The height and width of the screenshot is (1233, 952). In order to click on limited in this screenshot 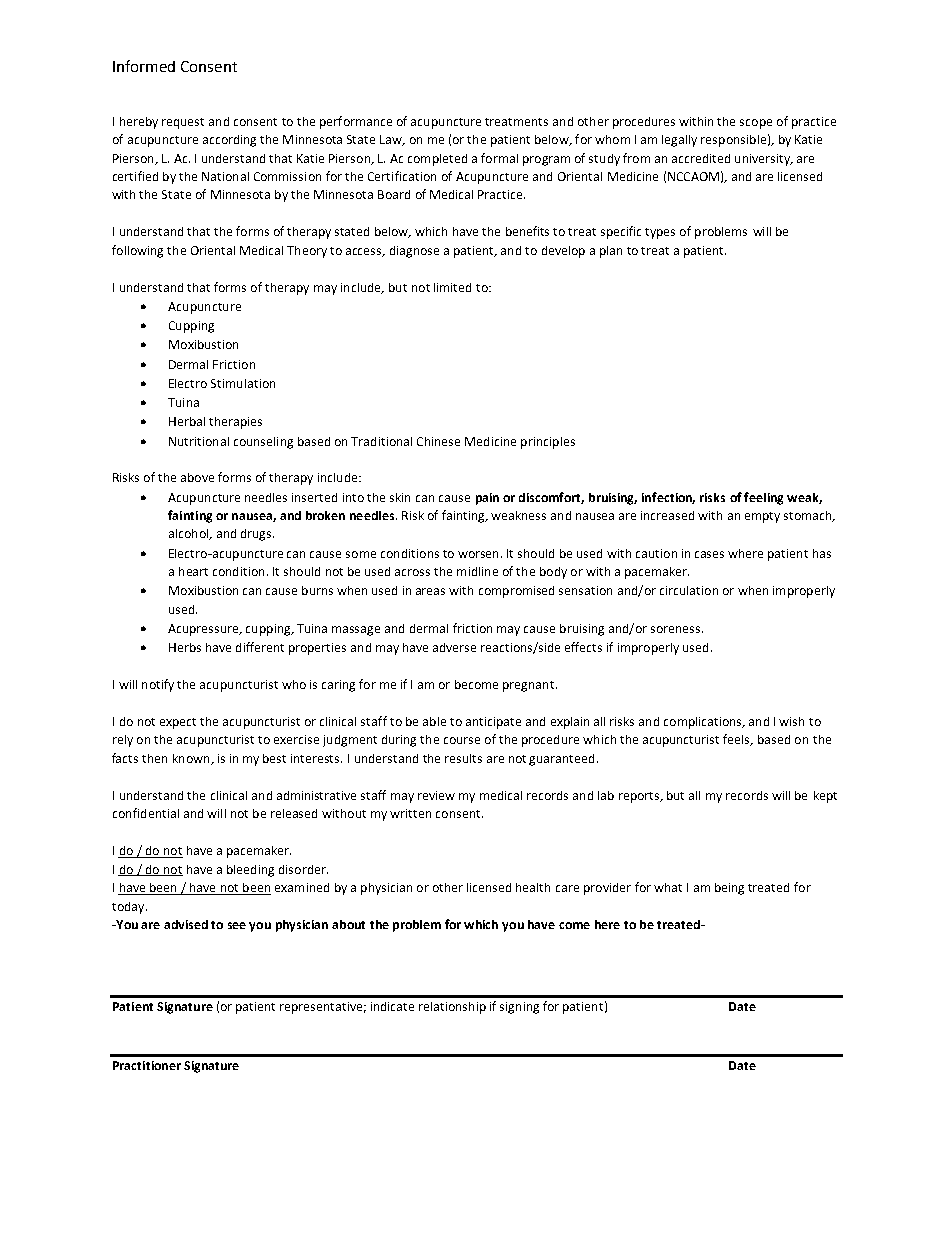, I will do `click(452, 287)`.
